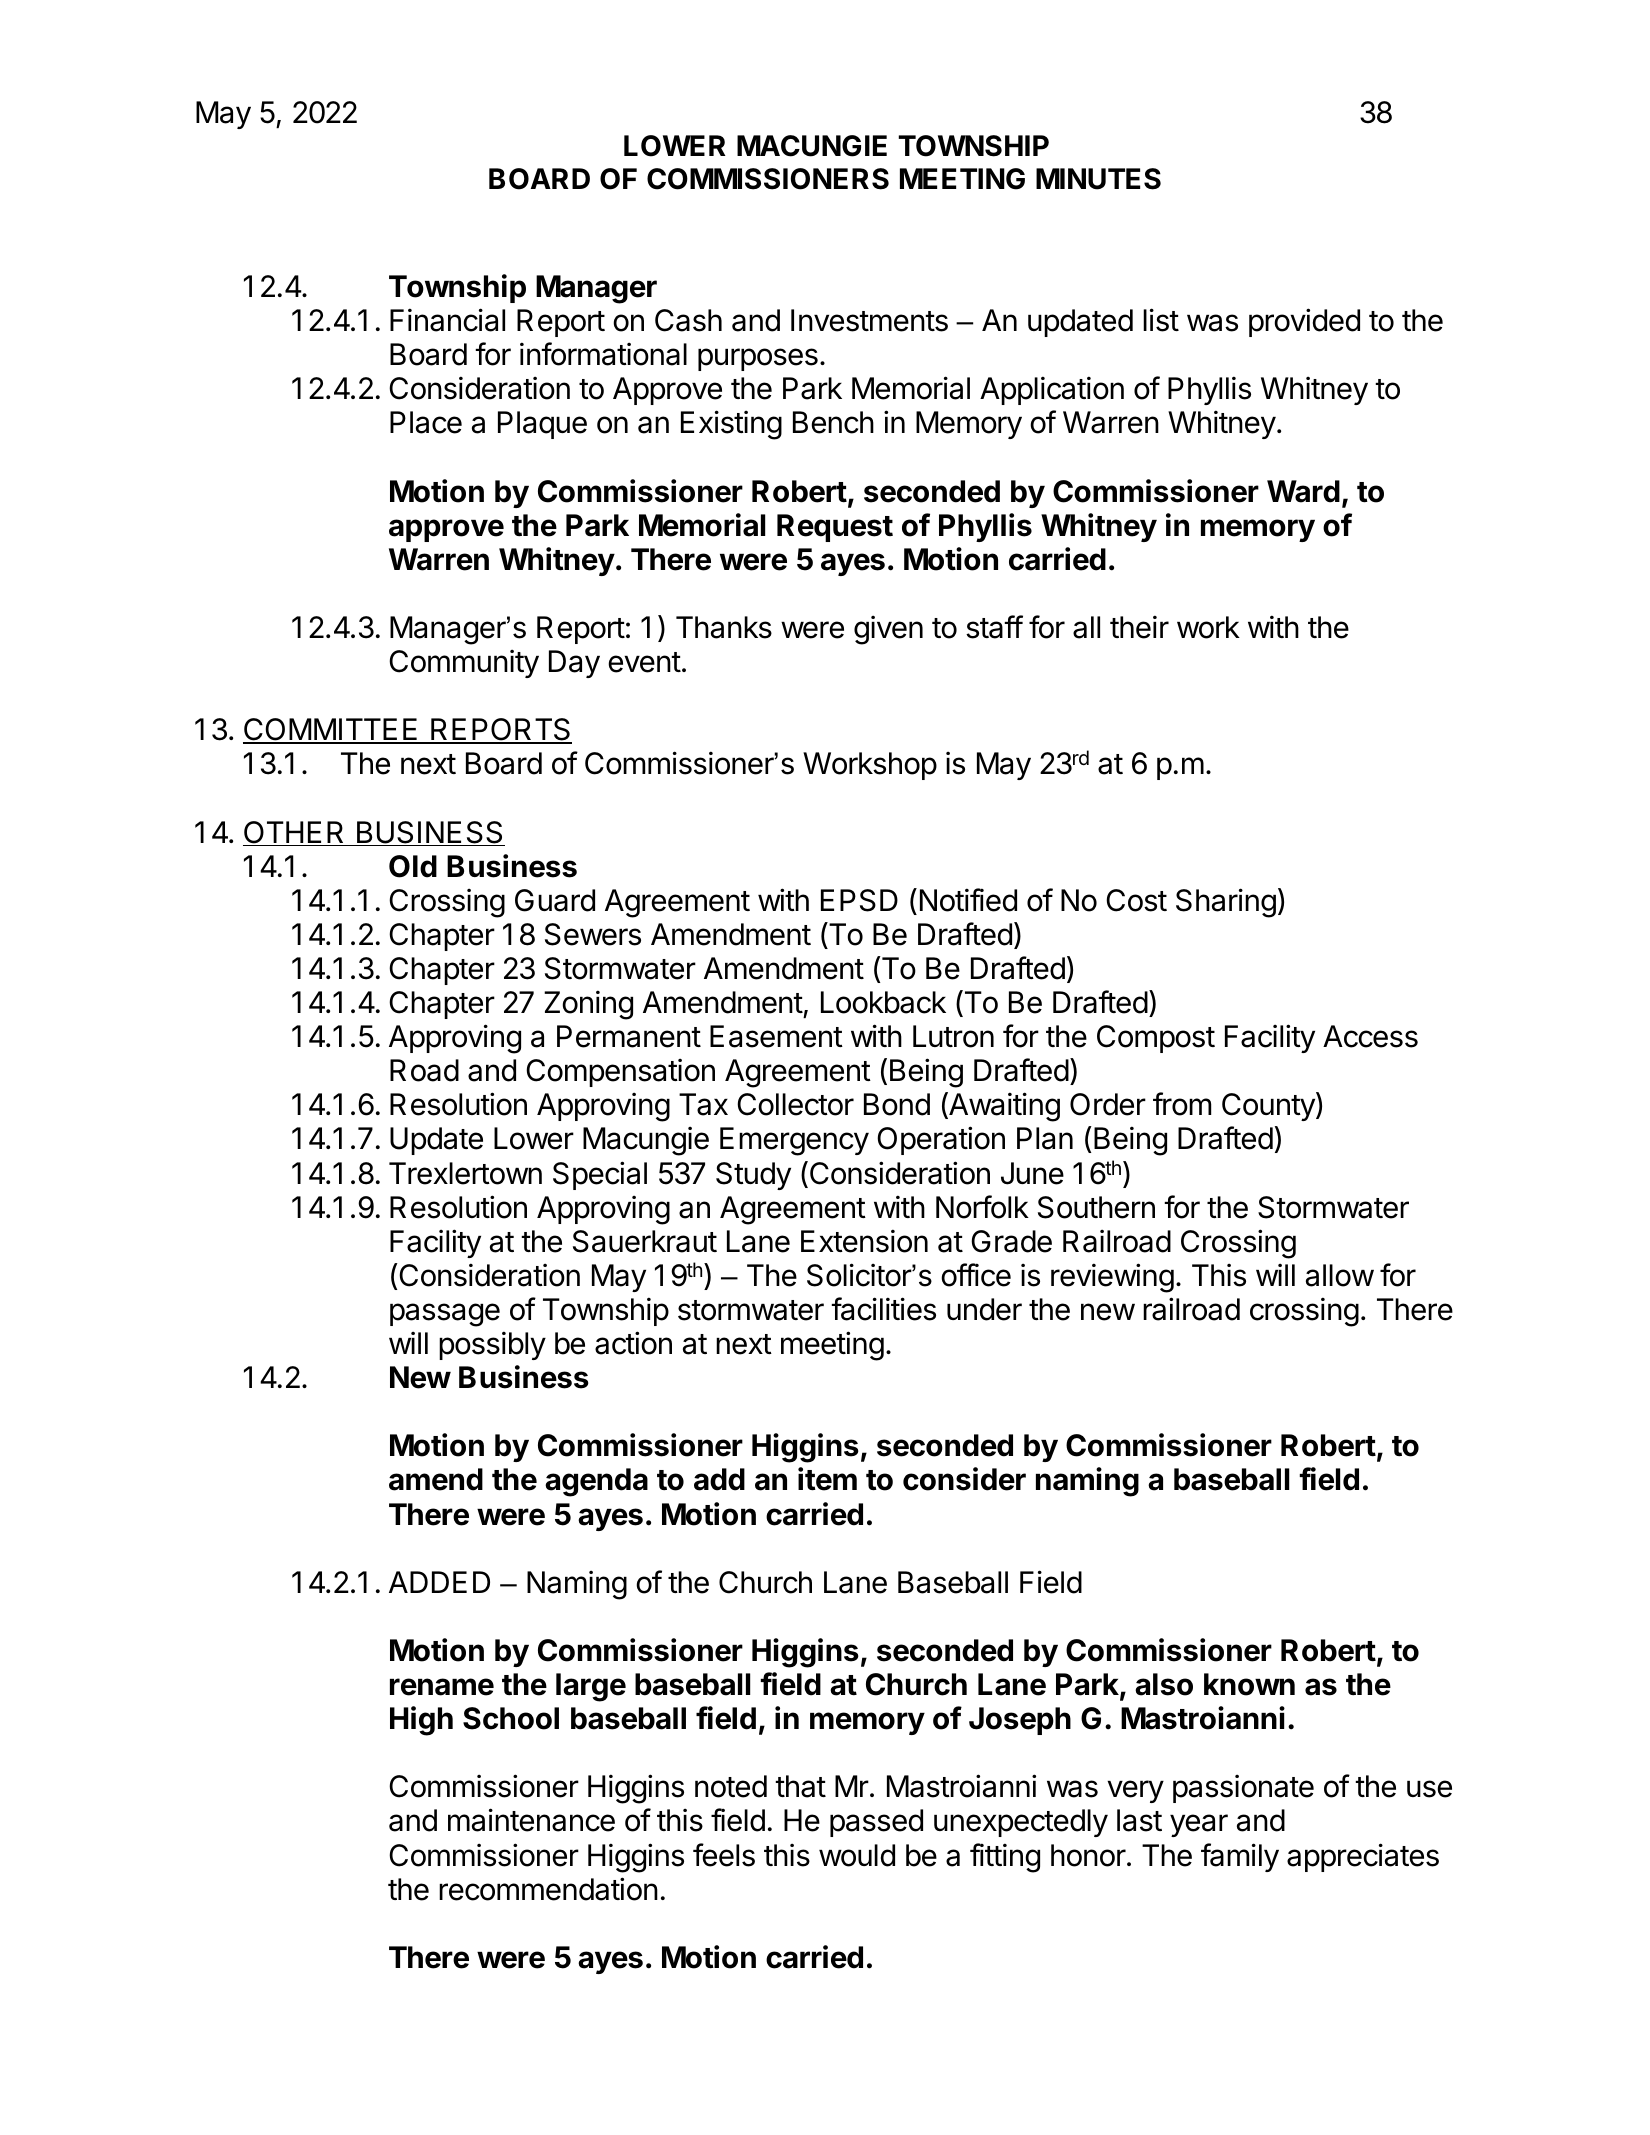 The width and height of the screenshot is (1650, 2135). What do you see at coordinates (447, 320) in the screenshot?
I see `Financial` at bounding box center [447, 320].
